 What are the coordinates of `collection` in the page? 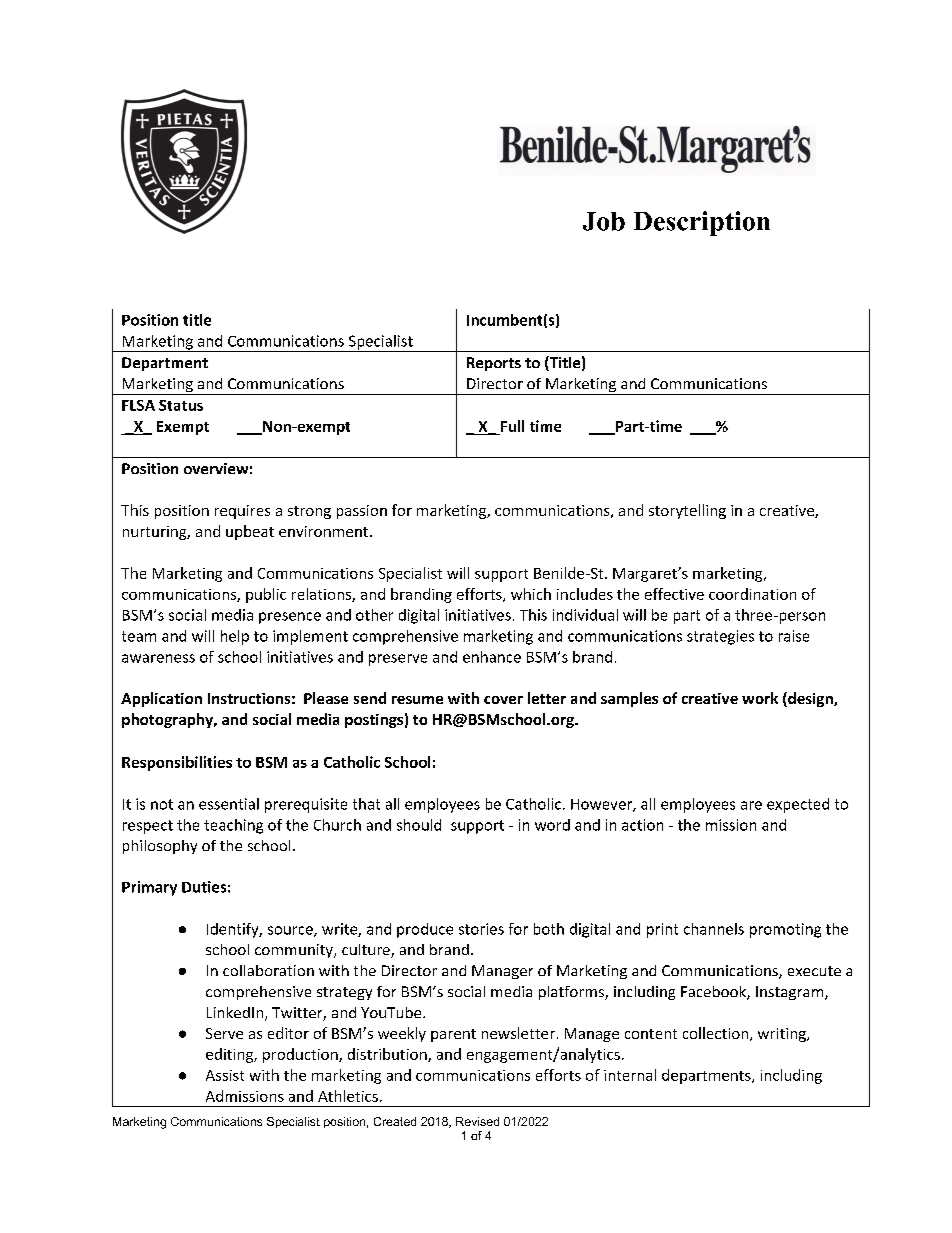 It's located at (717, 1034).
